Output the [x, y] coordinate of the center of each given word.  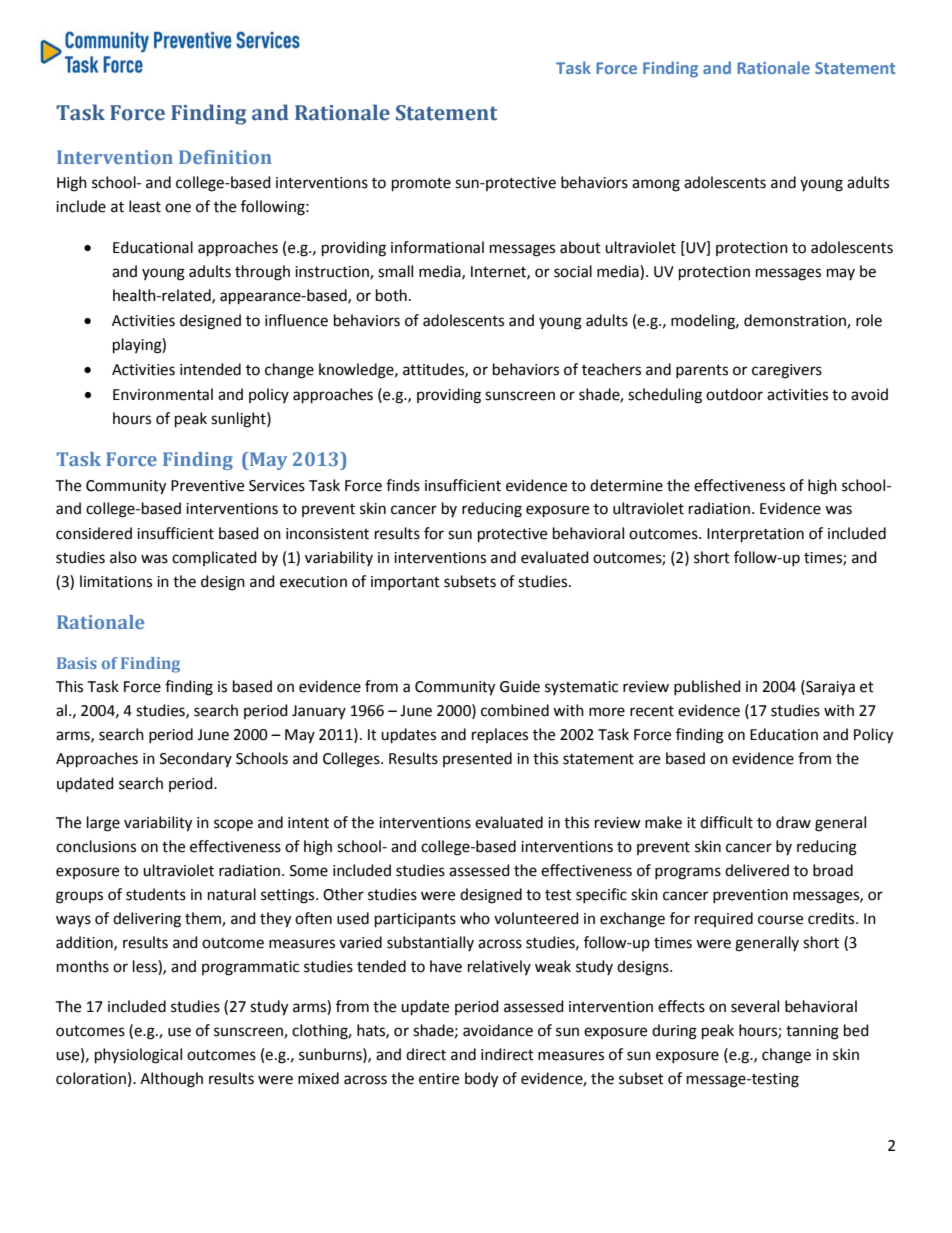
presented [477, 759]
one [178, 208]
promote [421, 185]
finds [403, 485]
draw [793, 822]
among [656, 185]
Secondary [196, 759]
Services [277, 486]
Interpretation [755, 535]
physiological [138, 1056]
